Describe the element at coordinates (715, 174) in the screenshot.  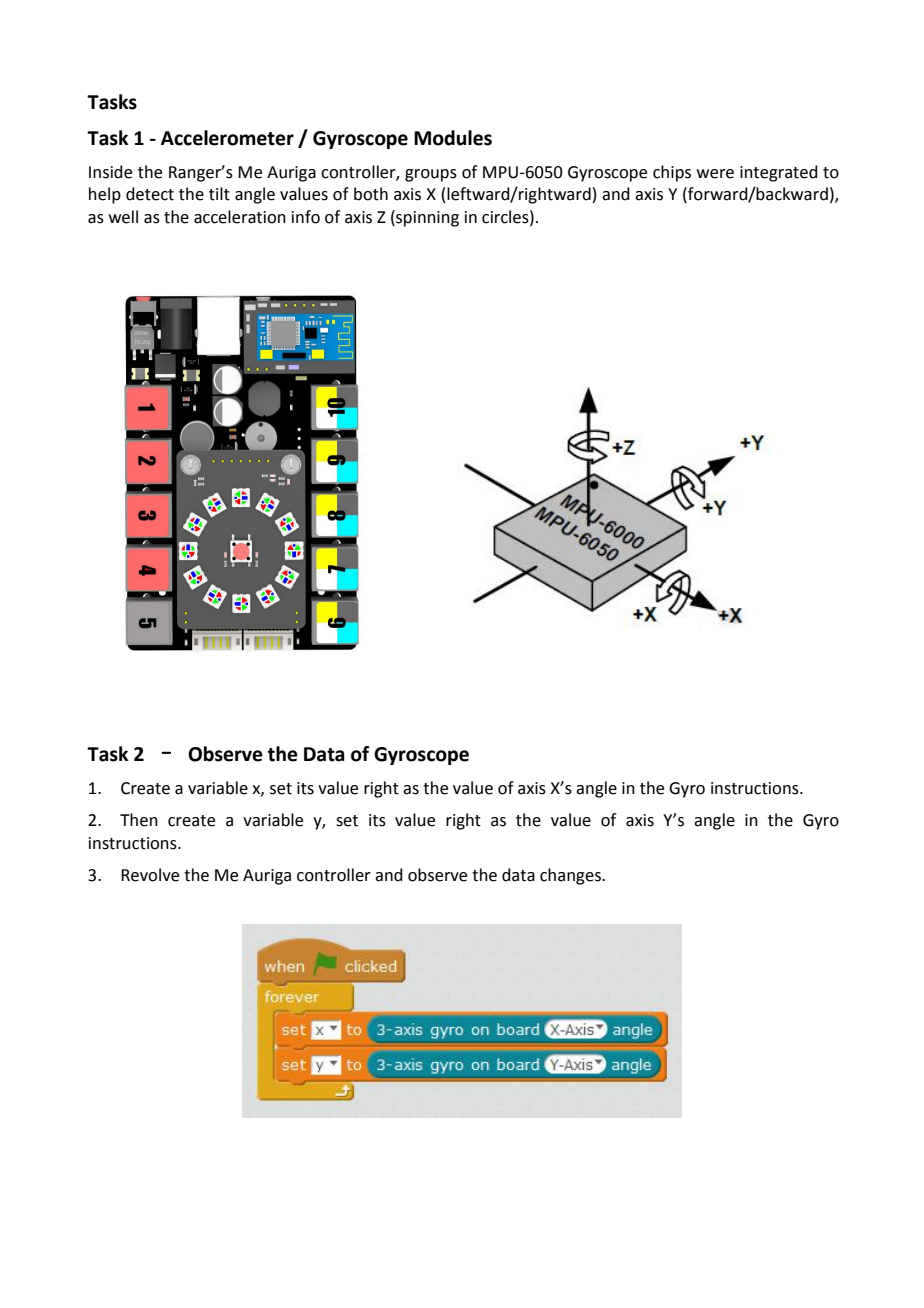
I see `were` at that location.
